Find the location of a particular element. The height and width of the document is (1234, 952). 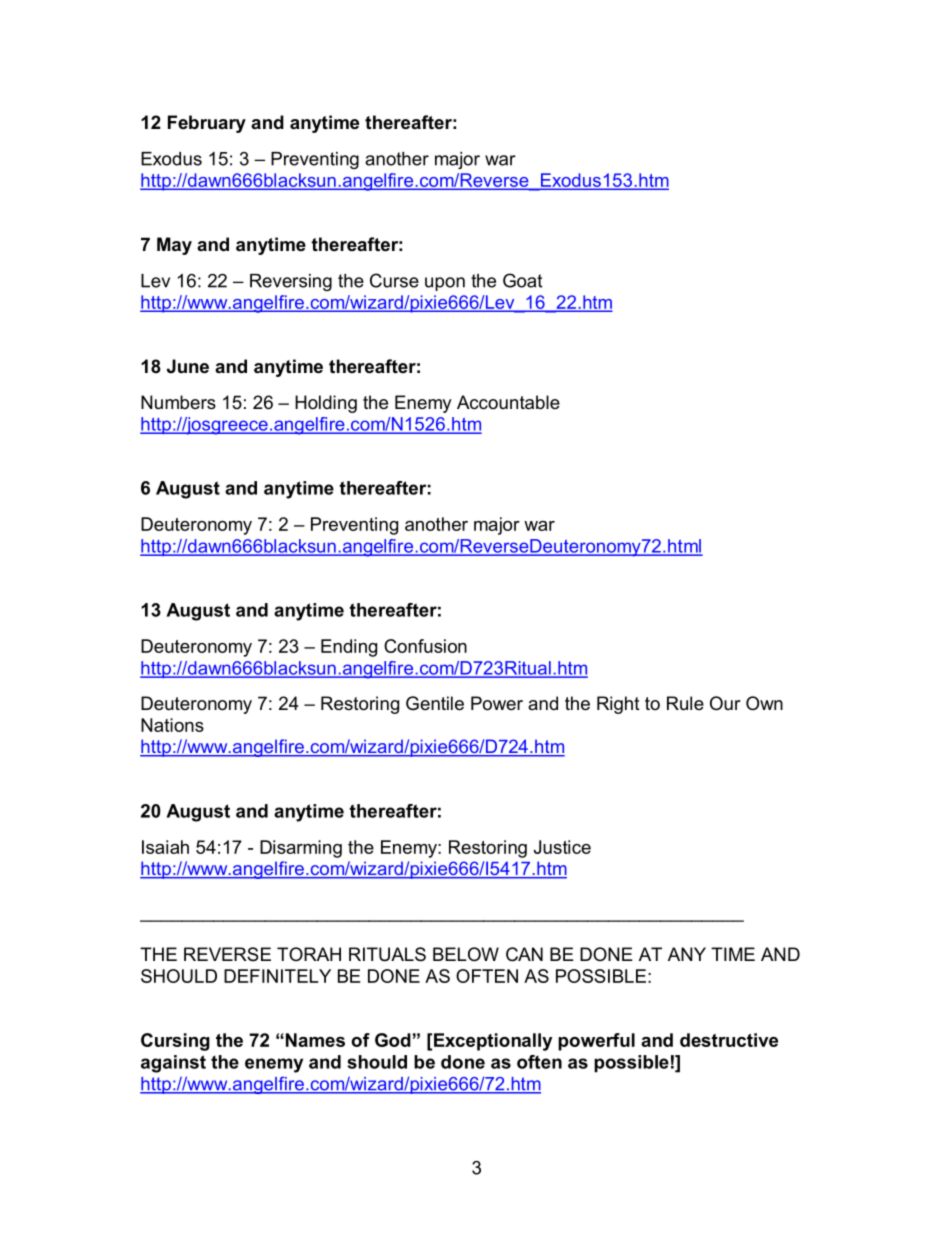

Cursing is located at coordinates (175, 1042).
